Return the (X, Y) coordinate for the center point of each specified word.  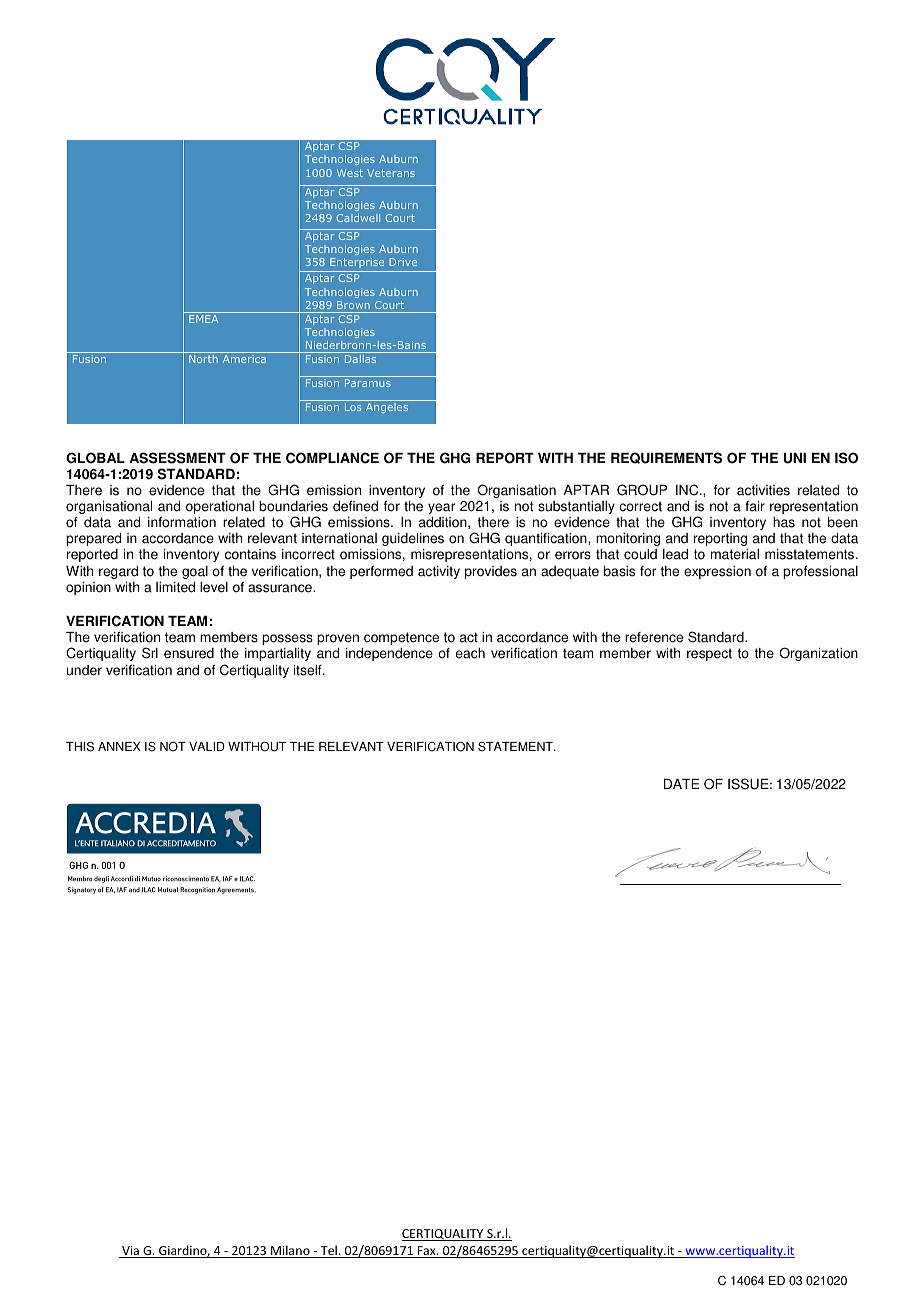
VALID (207, 746)
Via (130, 1252)
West (350, 173)
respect (709, 654)
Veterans (391, 173)
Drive (403, 262)
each (470, 653)
